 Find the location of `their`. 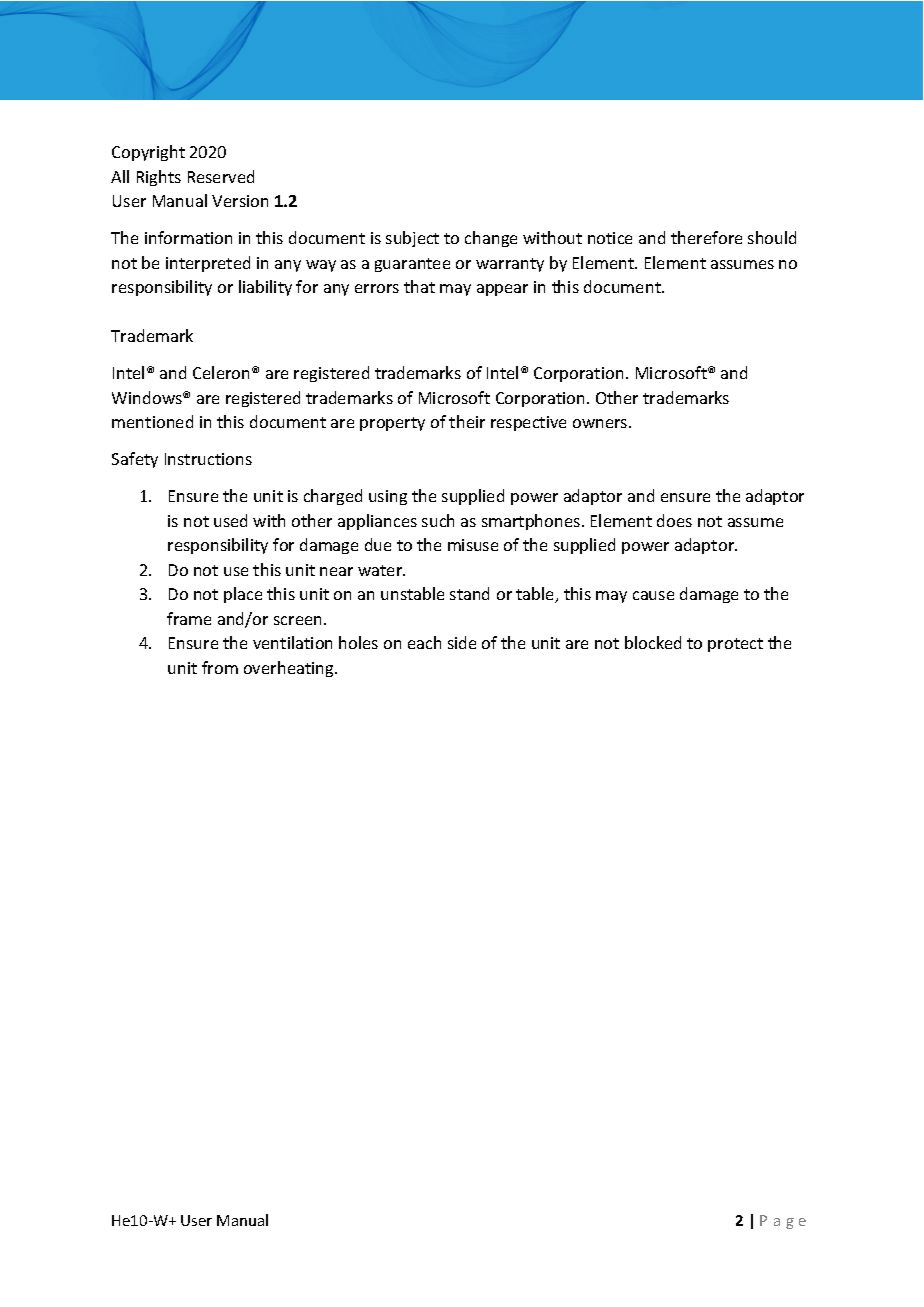

their is located at coordinates (467, 421).
